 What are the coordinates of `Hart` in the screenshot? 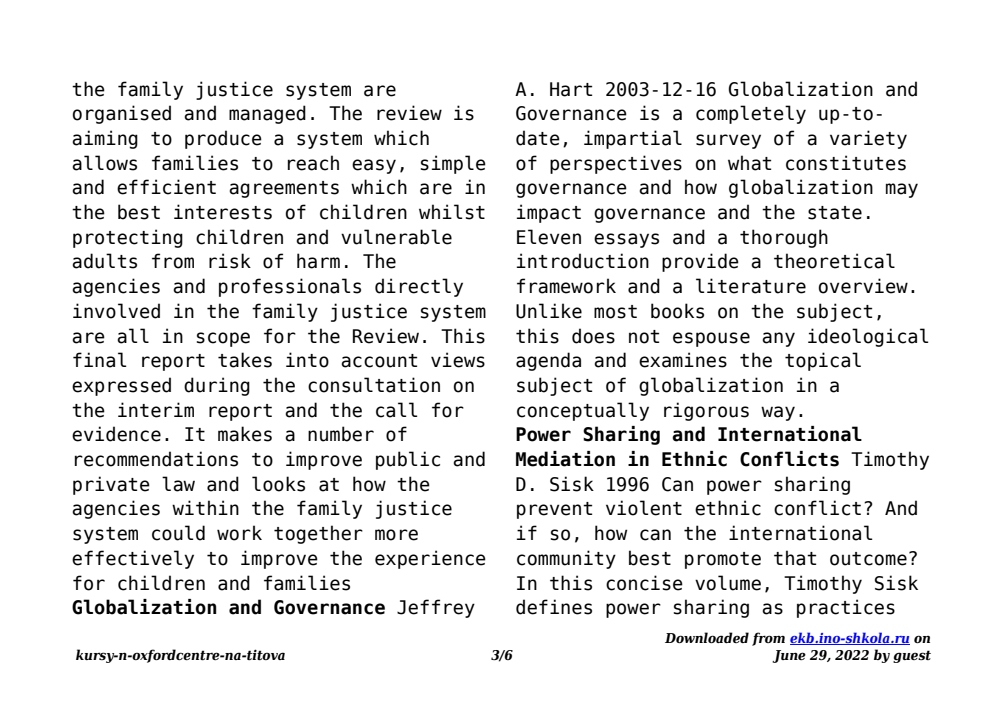 It's located at (571, 89).
